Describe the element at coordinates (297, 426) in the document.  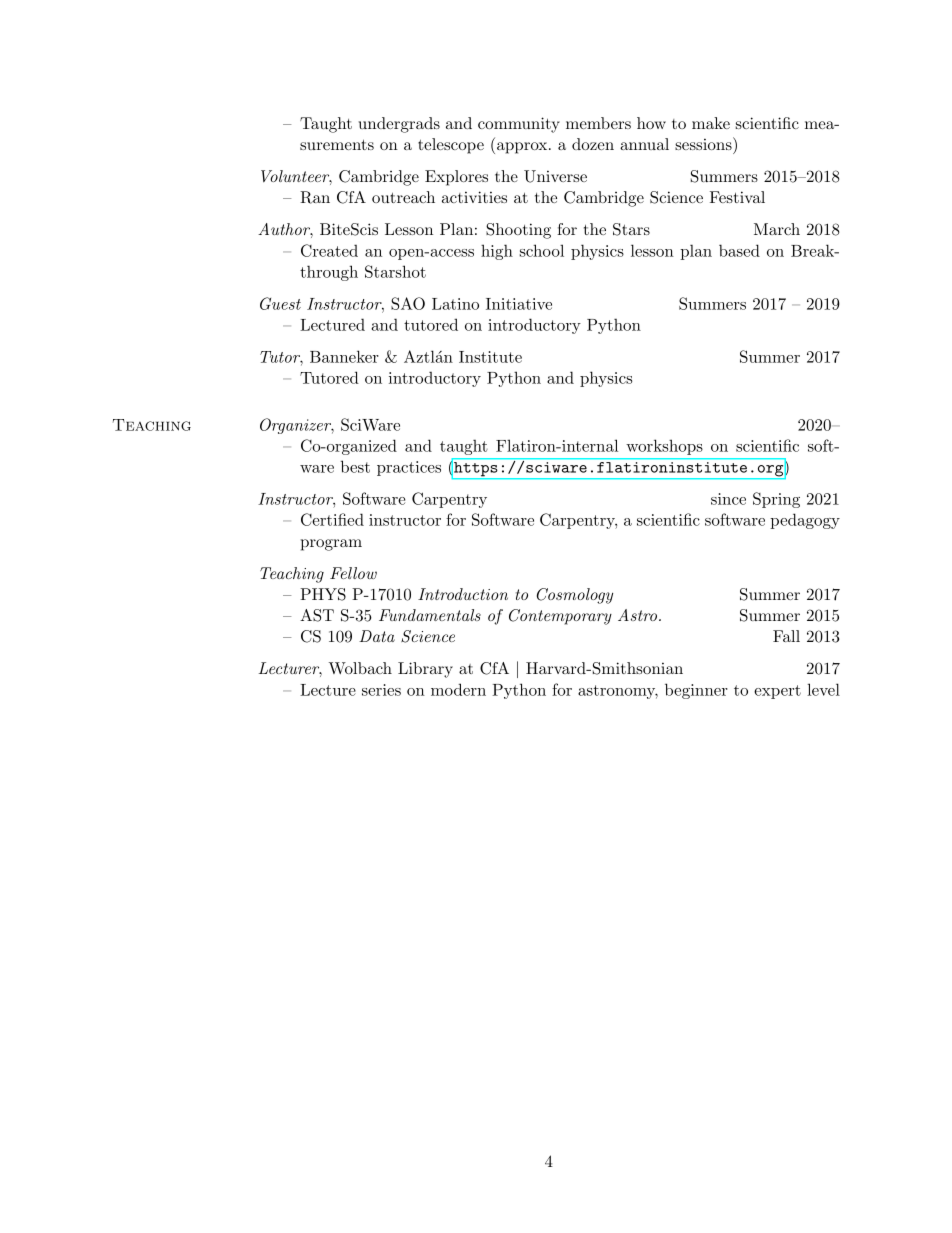
I see `Organizer` at that location.
